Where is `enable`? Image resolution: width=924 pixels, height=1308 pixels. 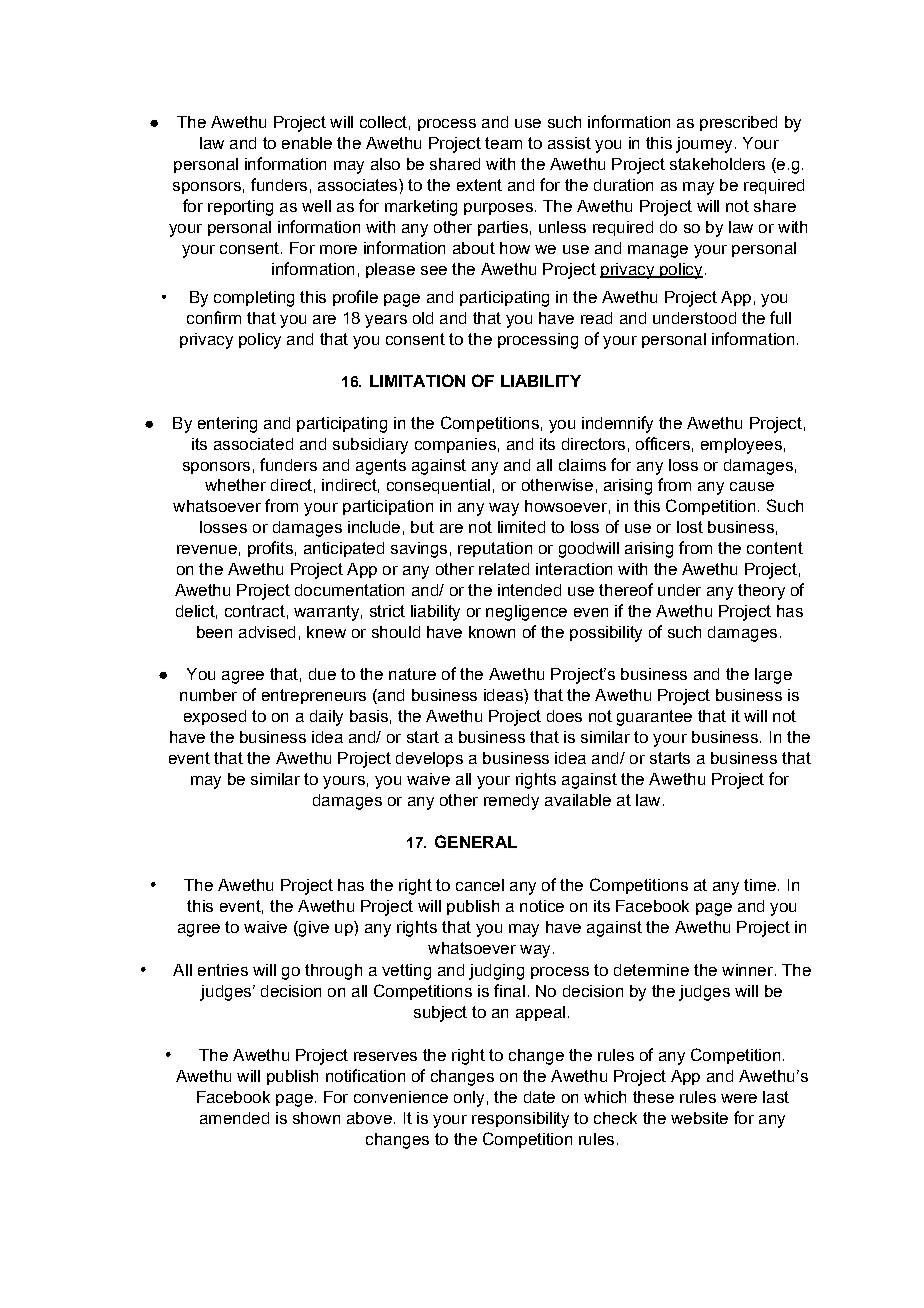
enable is located at coordinates (307, 143).
